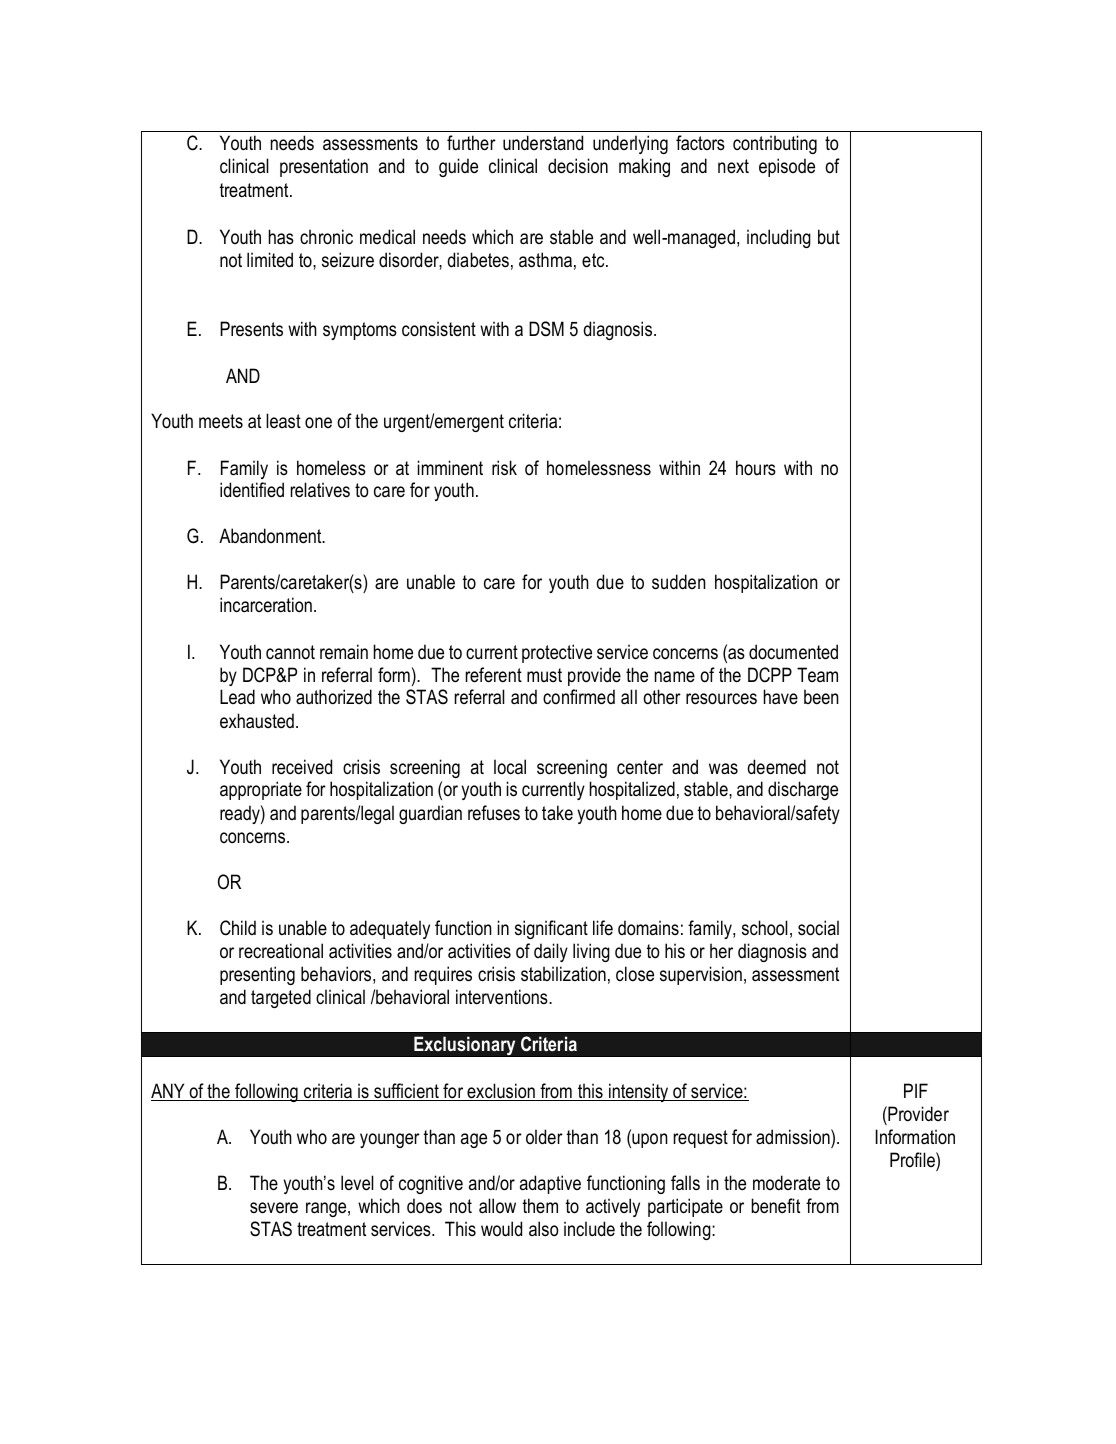  Describe the element at coordinates (787, 167) in the screenshot. I see `episode` at that location.
